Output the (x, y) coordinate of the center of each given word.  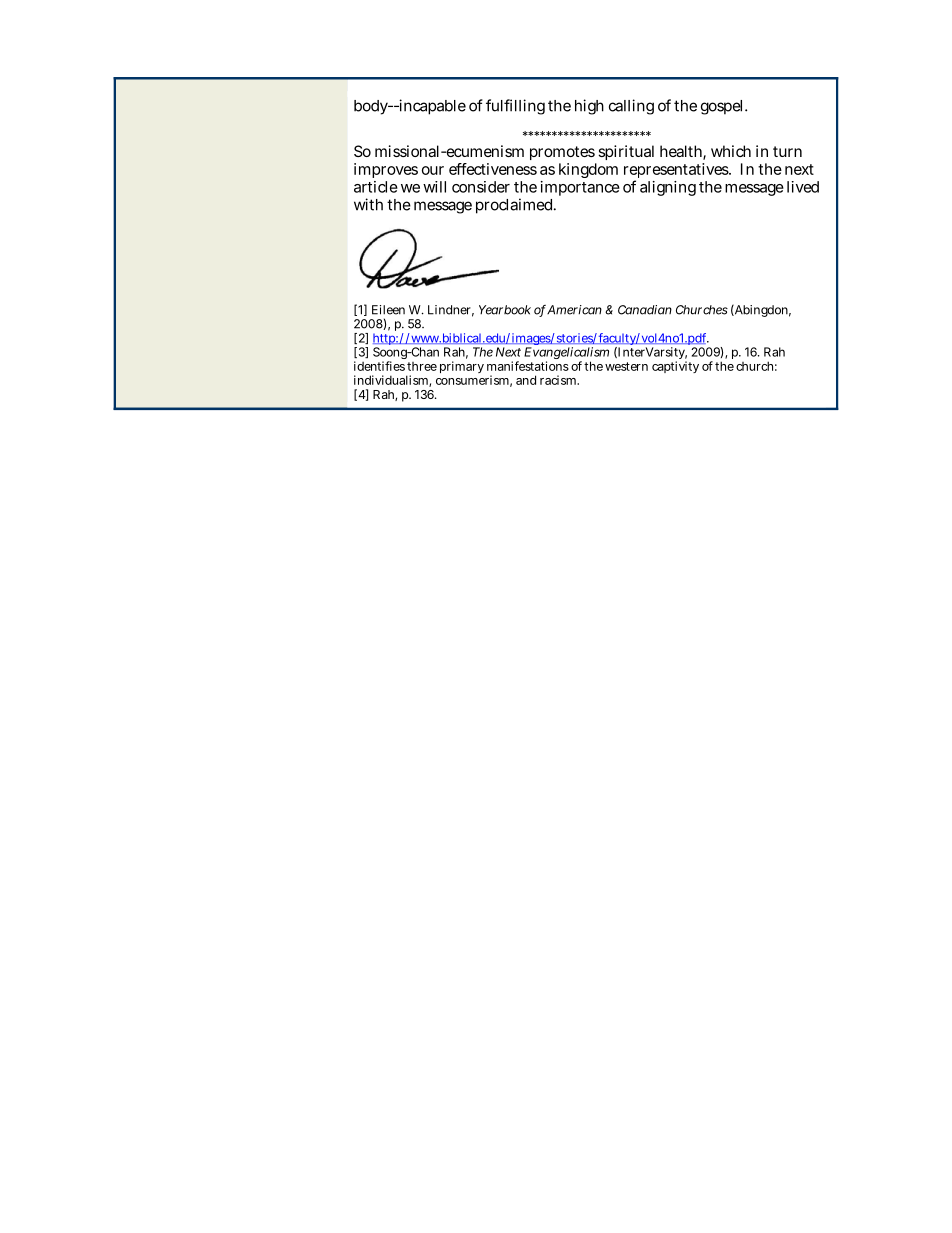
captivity (675, 367)
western (626, 366)
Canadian (645, 310)
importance (580, 188)
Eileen (388, 310)
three (422, 366)
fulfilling (515, 107)
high (589, 107)
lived (803, 187)
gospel (723, 107)
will (434, 187)
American (574, 310)
